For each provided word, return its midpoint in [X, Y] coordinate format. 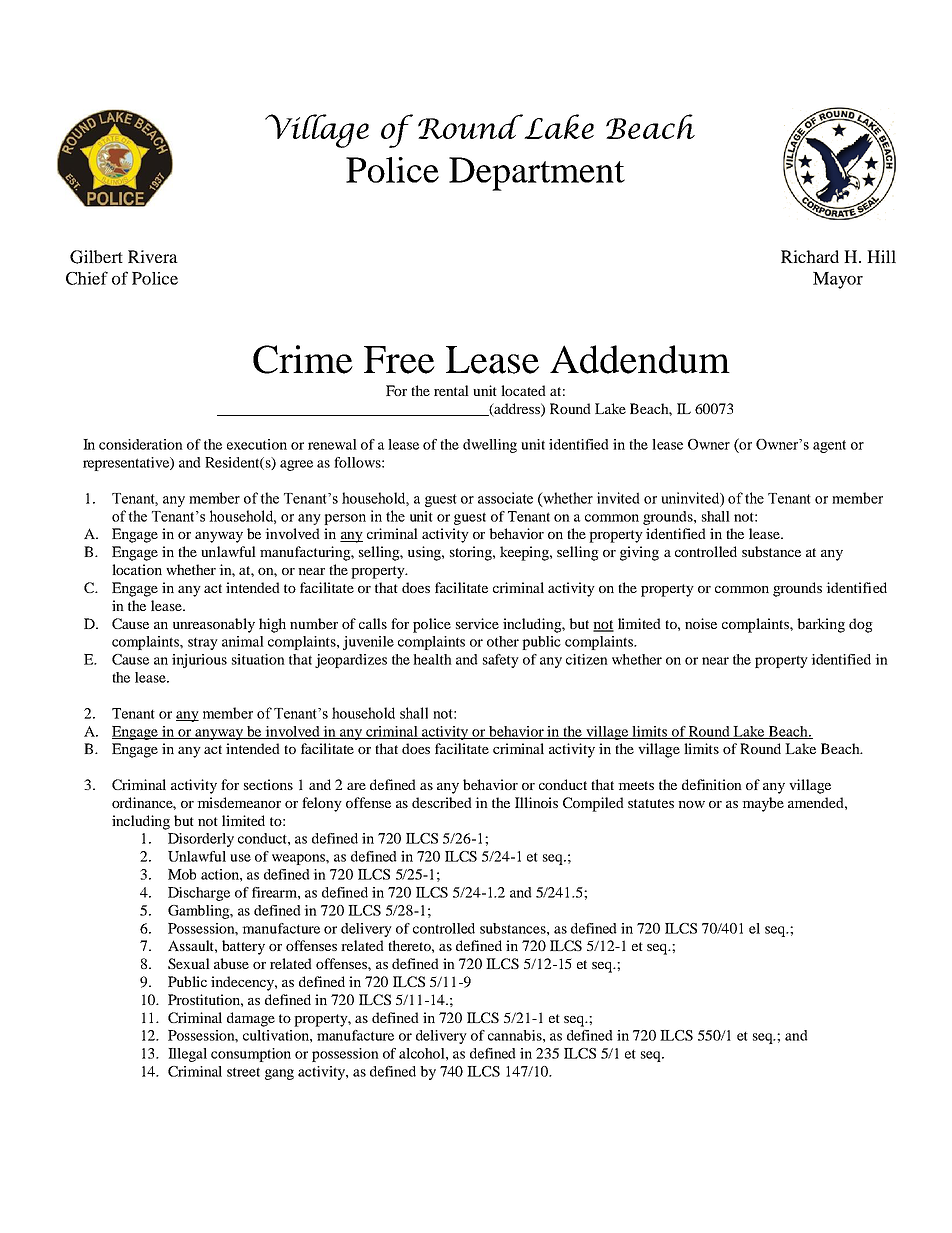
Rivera [153, 256]
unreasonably [214, 625]
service [477, 623]
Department [537, 174]
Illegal [187, 1055]
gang [279, 1074]
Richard [810, 256]
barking [821, 625]
